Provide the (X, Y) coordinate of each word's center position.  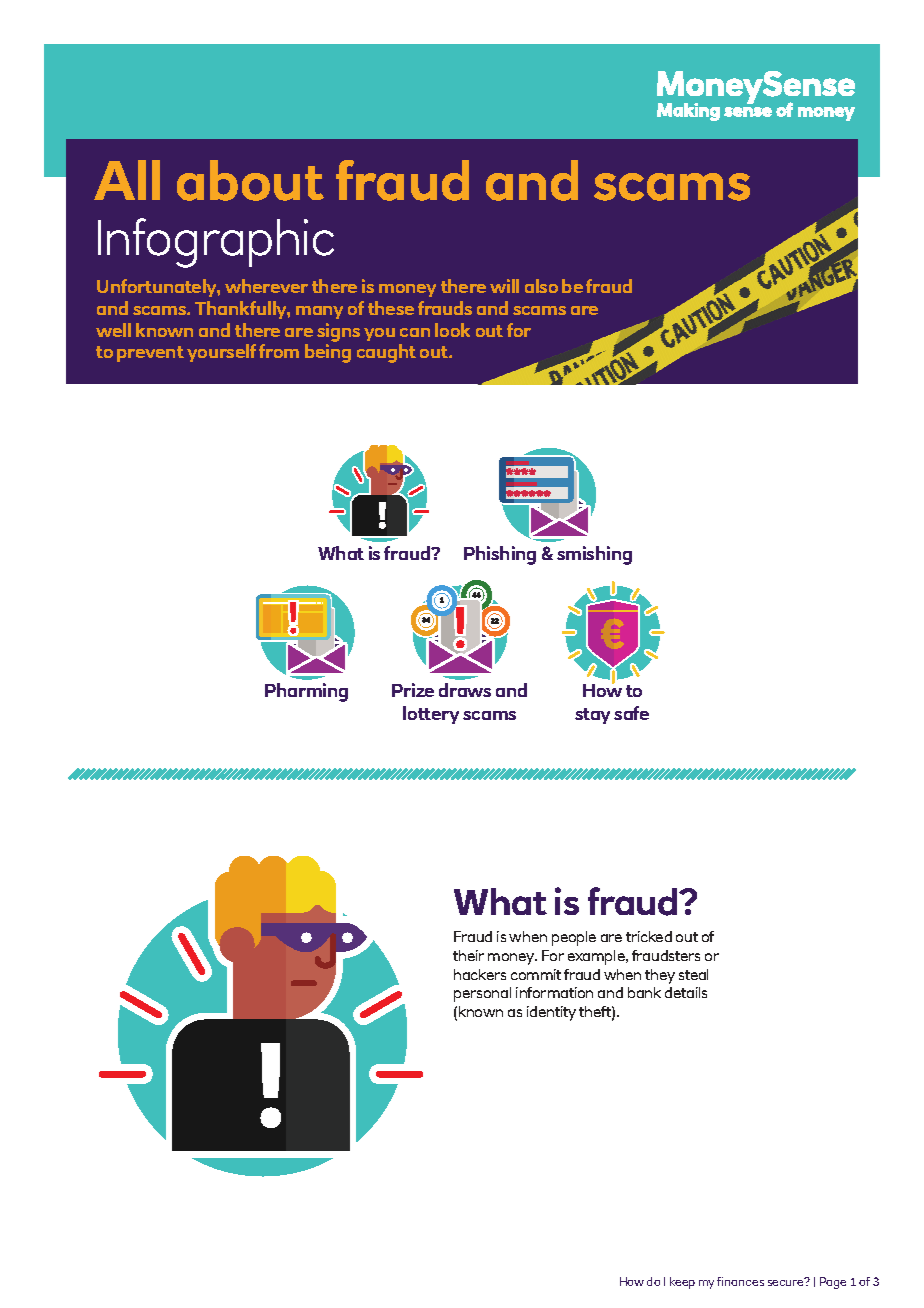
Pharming (306, 692)
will (504, 286)
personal (482, 994)
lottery (431, 715)
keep (682, 1283)
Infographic (216, 243)
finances (740, 1281)
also (541, 286)
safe (631, 713)
